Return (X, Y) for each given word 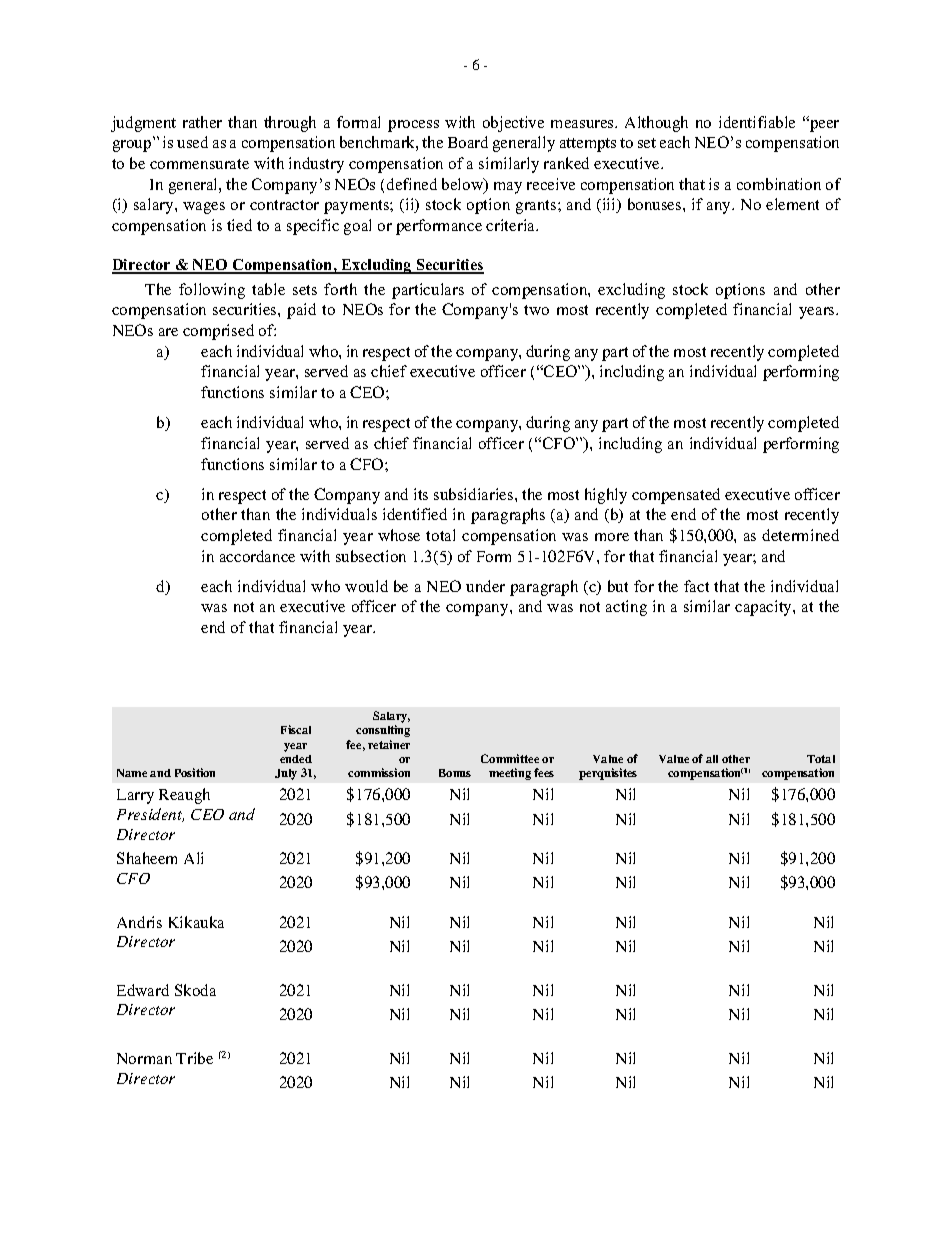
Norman (144, 1058)
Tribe (194, 1058)
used (192, 142)
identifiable (757, 122)
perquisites (608, 774)
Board (468, 142)
